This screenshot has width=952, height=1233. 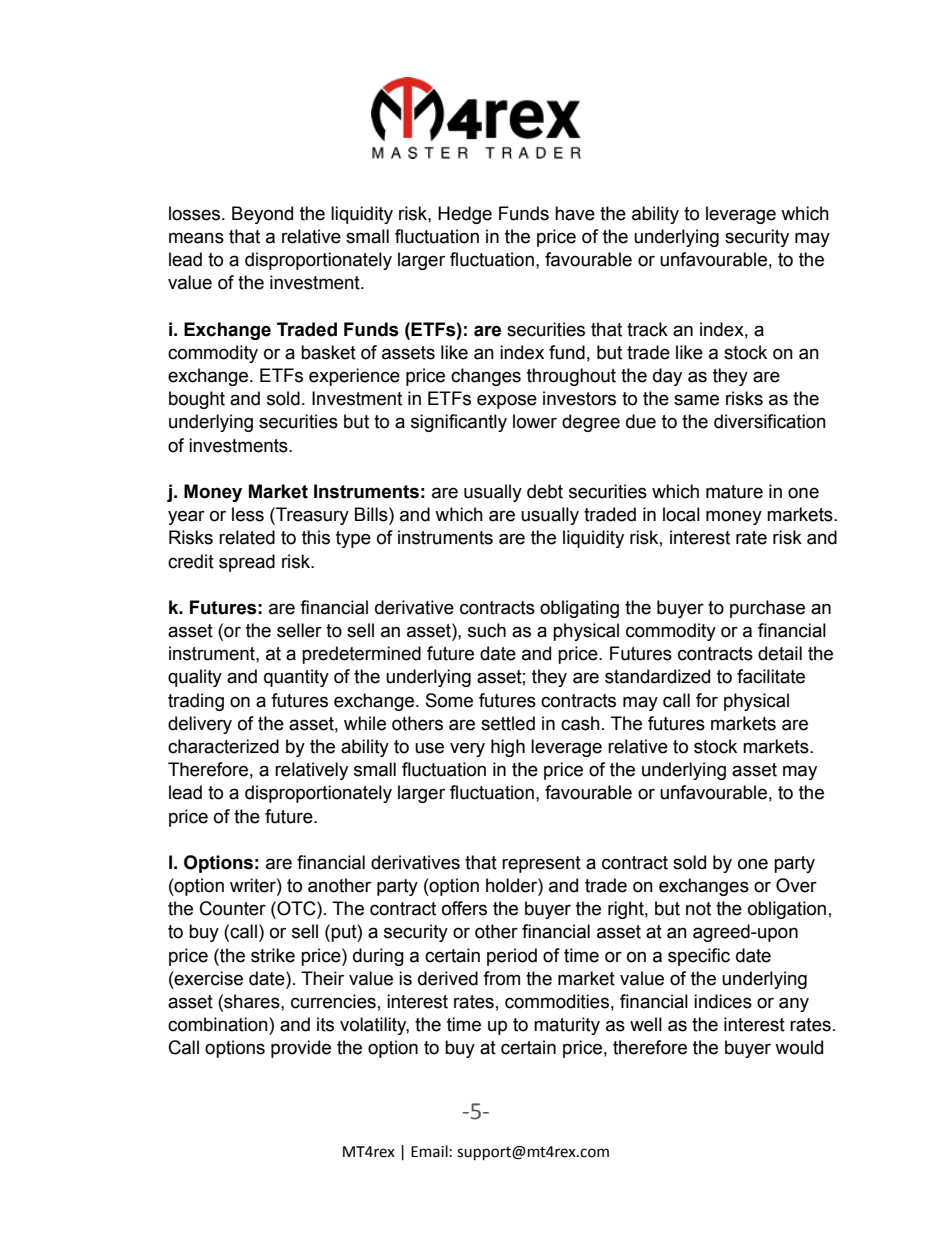 I want to click on Beyond, so click(x=262, y=215).
